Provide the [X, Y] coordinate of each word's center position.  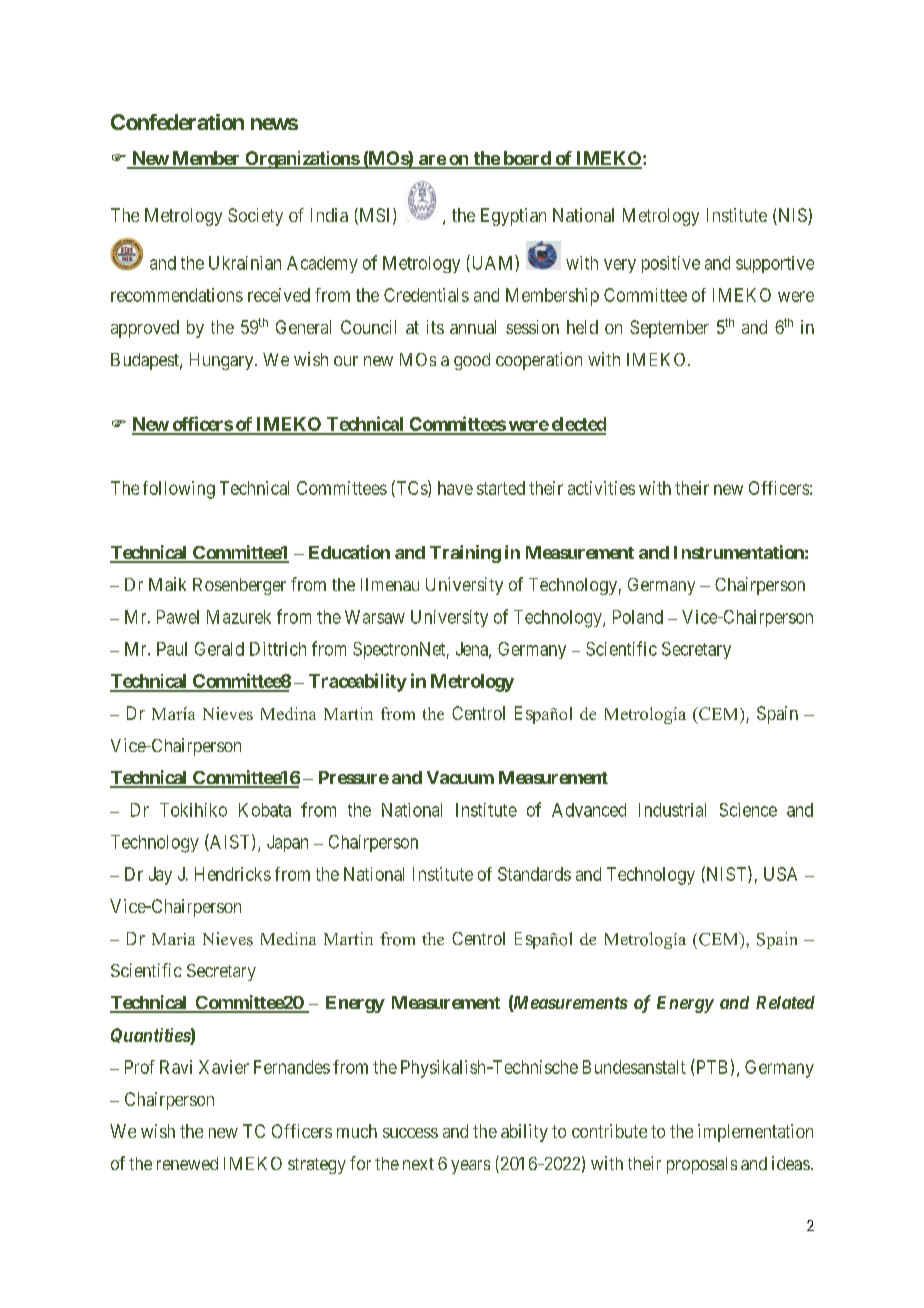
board [527, 159]
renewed [187, 1163]
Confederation [177, 122]
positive [671, 264]
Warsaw [375, 617]
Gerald [219, 649]
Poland [638, 617]
